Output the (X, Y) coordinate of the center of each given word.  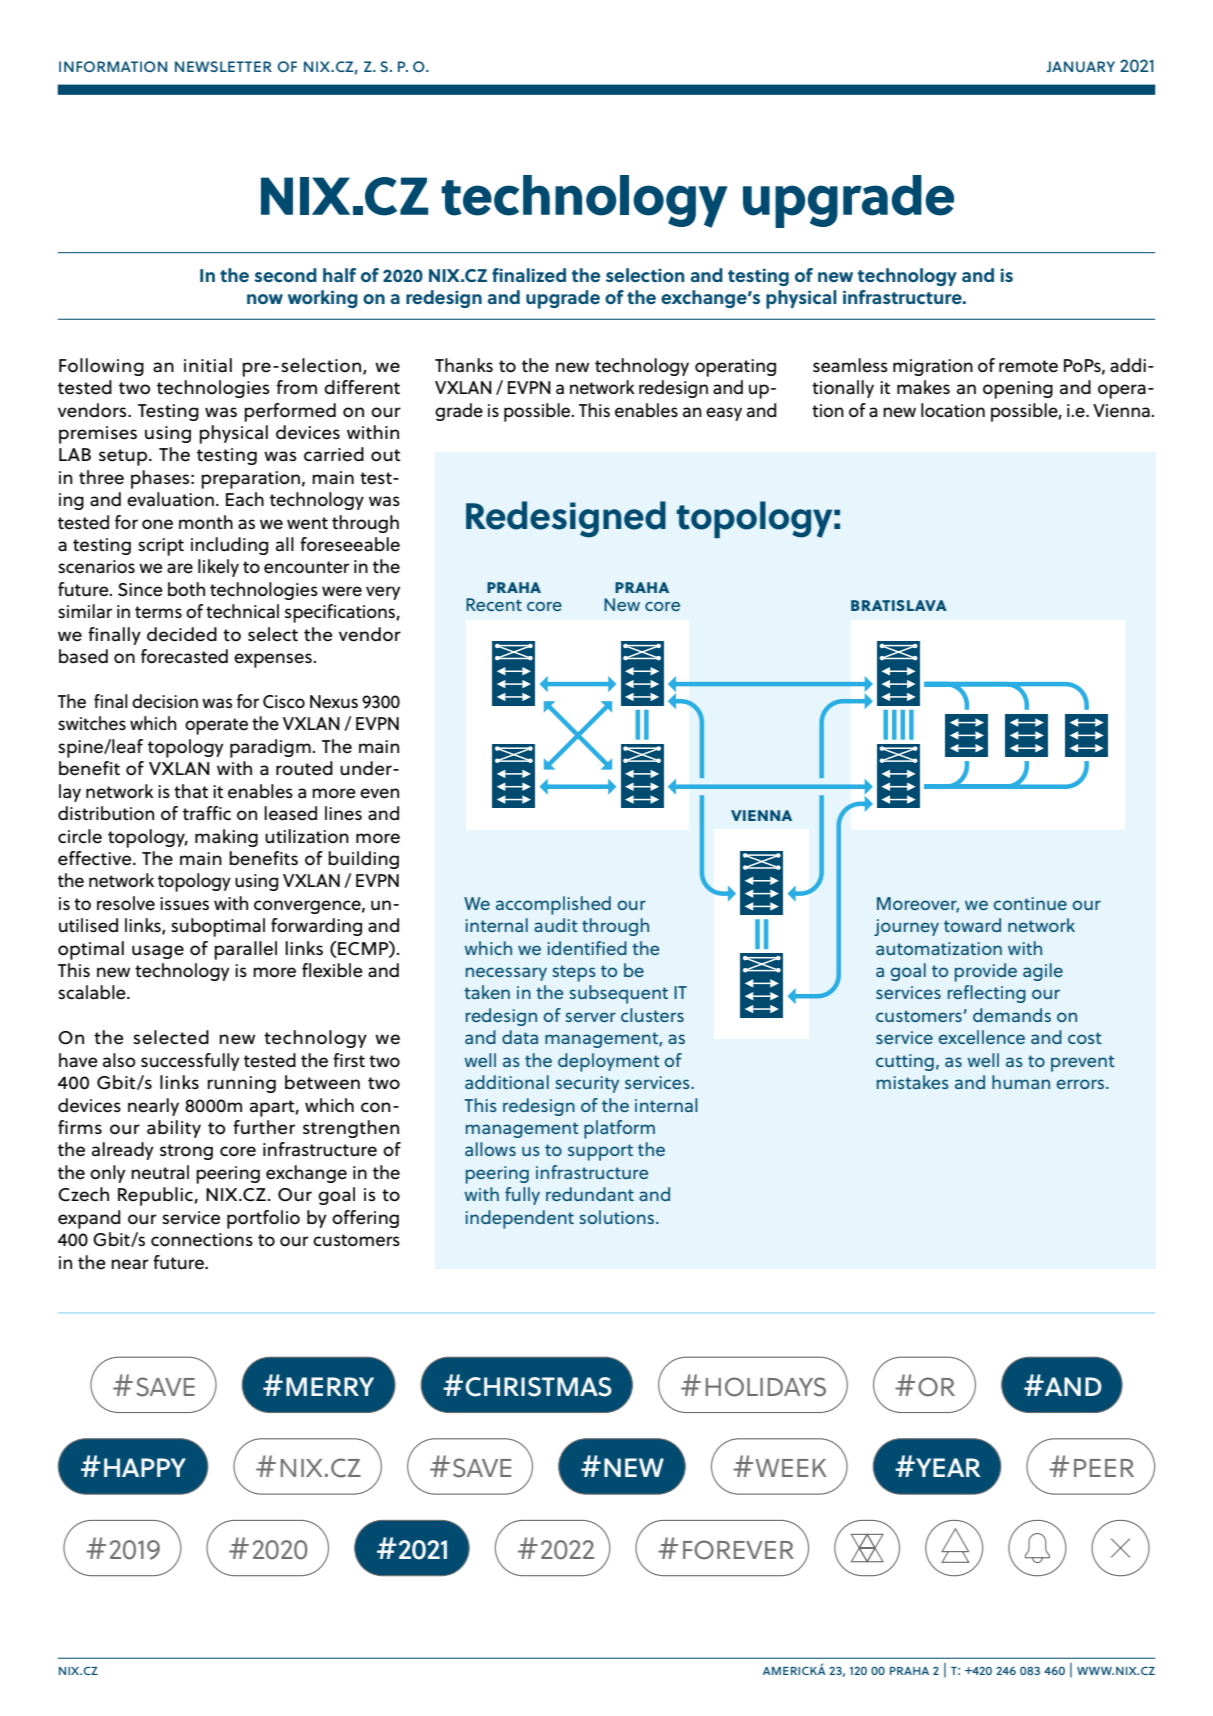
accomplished (553, 905)
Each (245, 499)
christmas (538, 1387)
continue (1030, 903)
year (947, 1467)
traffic (207, 813)
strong (186, 1152)
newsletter (223, 66)
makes (923, 387)
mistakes (913, 1082)
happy (145, 1467)
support (600, 1152)
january (1080, 66)
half (339, 275)
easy (724, 414)
